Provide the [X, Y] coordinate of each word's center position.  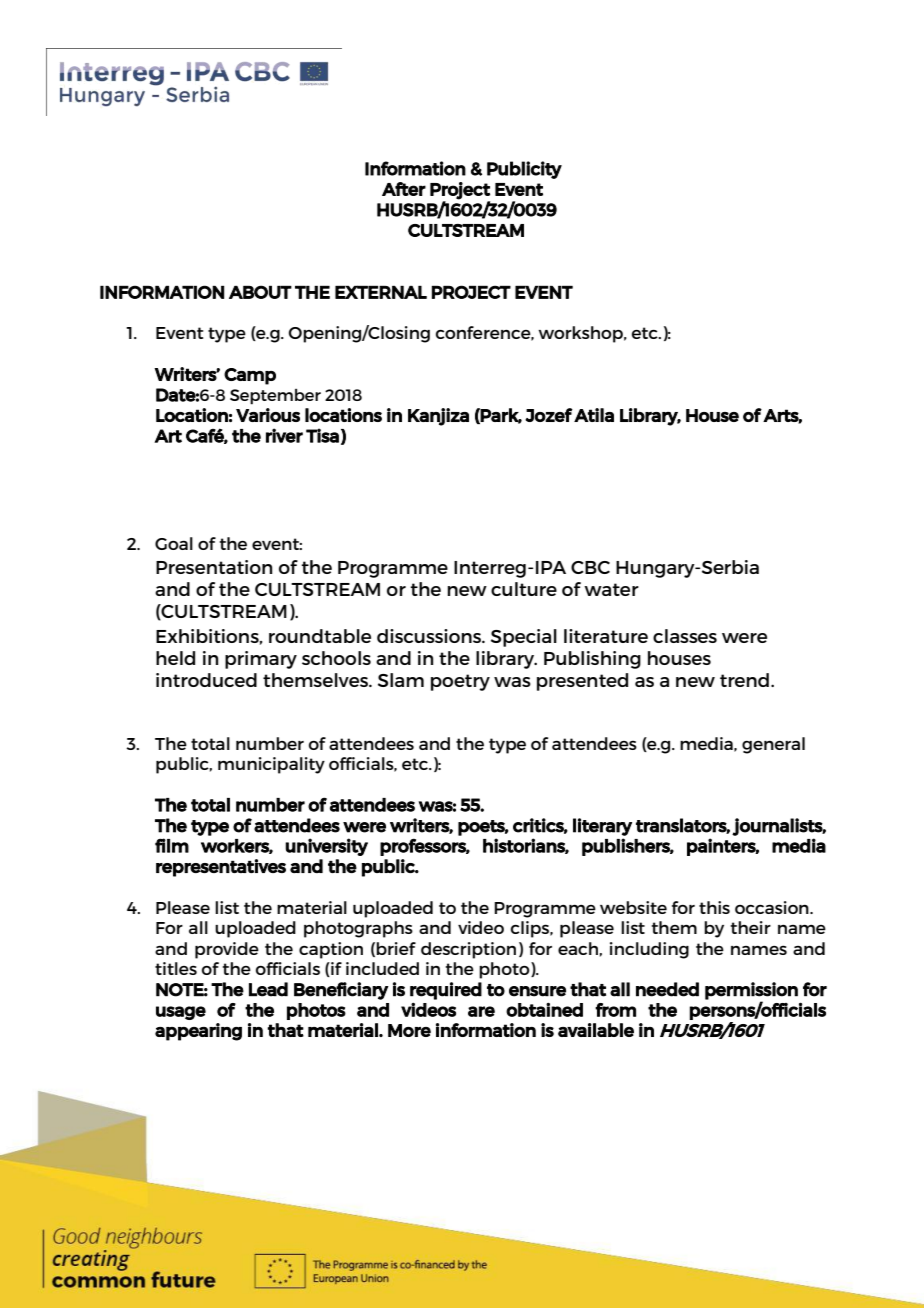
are [481, 1011]
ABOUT [260, 292]
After [404, 189]
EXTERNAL [381, 292]
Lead [268, 989]
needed [667, 989]
